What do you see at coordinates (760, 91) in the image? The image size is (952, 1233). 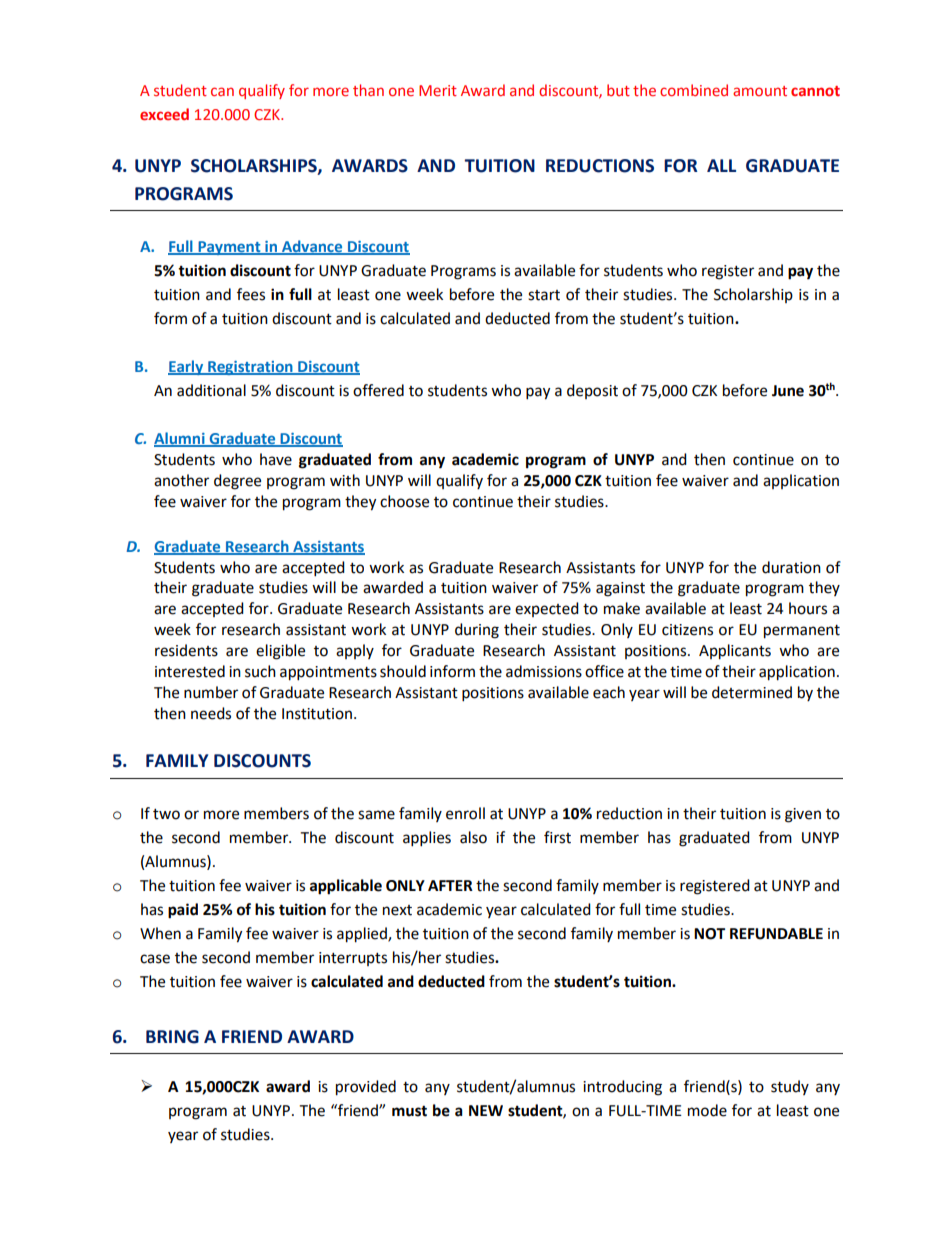 I see `amount` at bounding box center [760, 91].
